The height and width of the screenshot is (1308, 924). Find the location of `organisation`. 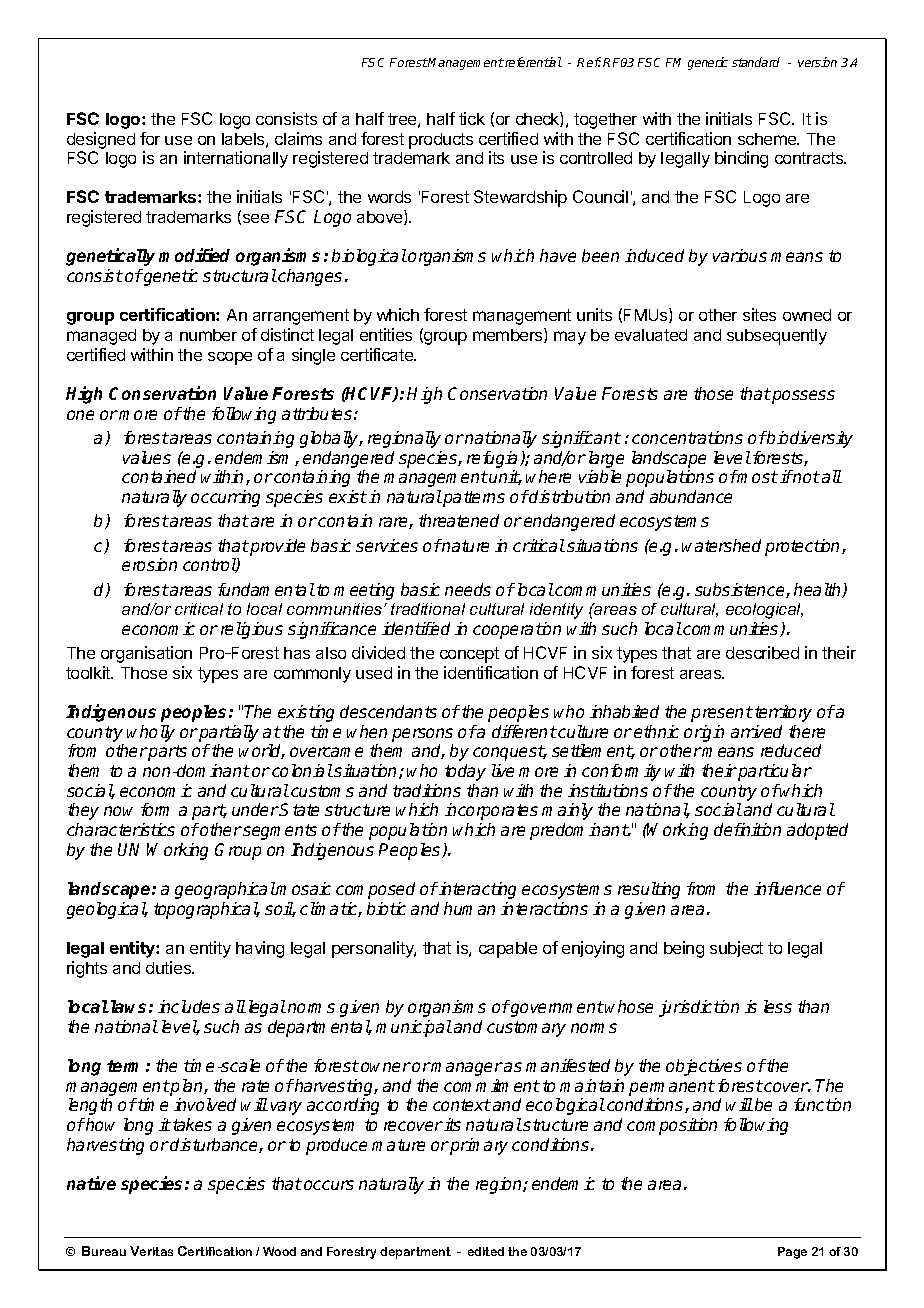

organisation is located at coordinates (146, 654).
